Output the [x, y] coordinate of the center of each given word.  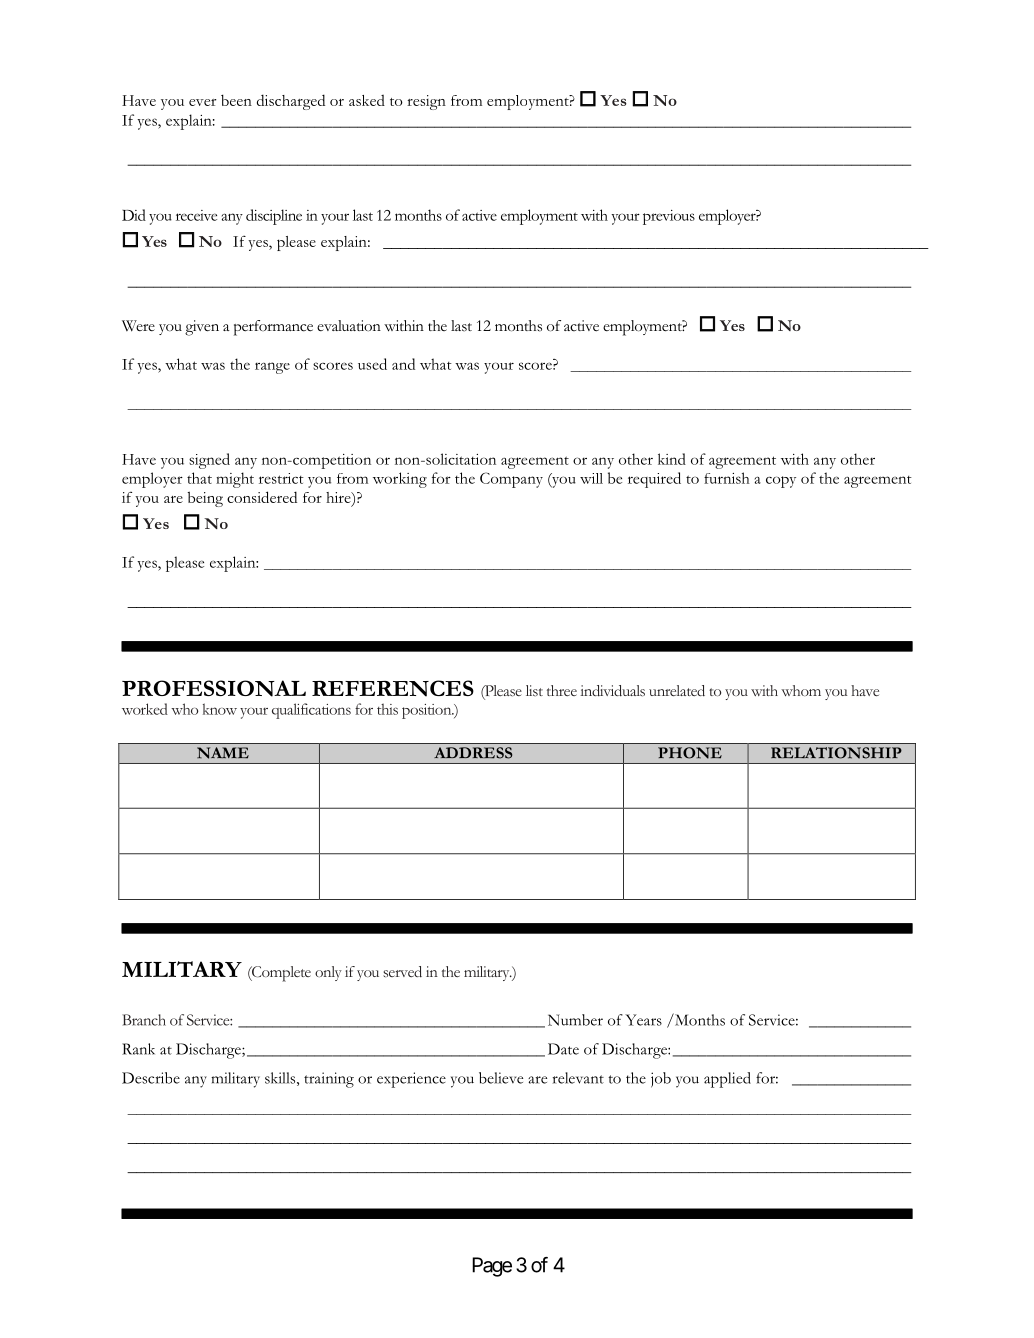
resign [426, 102]
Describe [151, 1078]
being [205, 499]
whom [801, 690]
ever [202, 102]
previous [669, 217]
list [534, 690]
